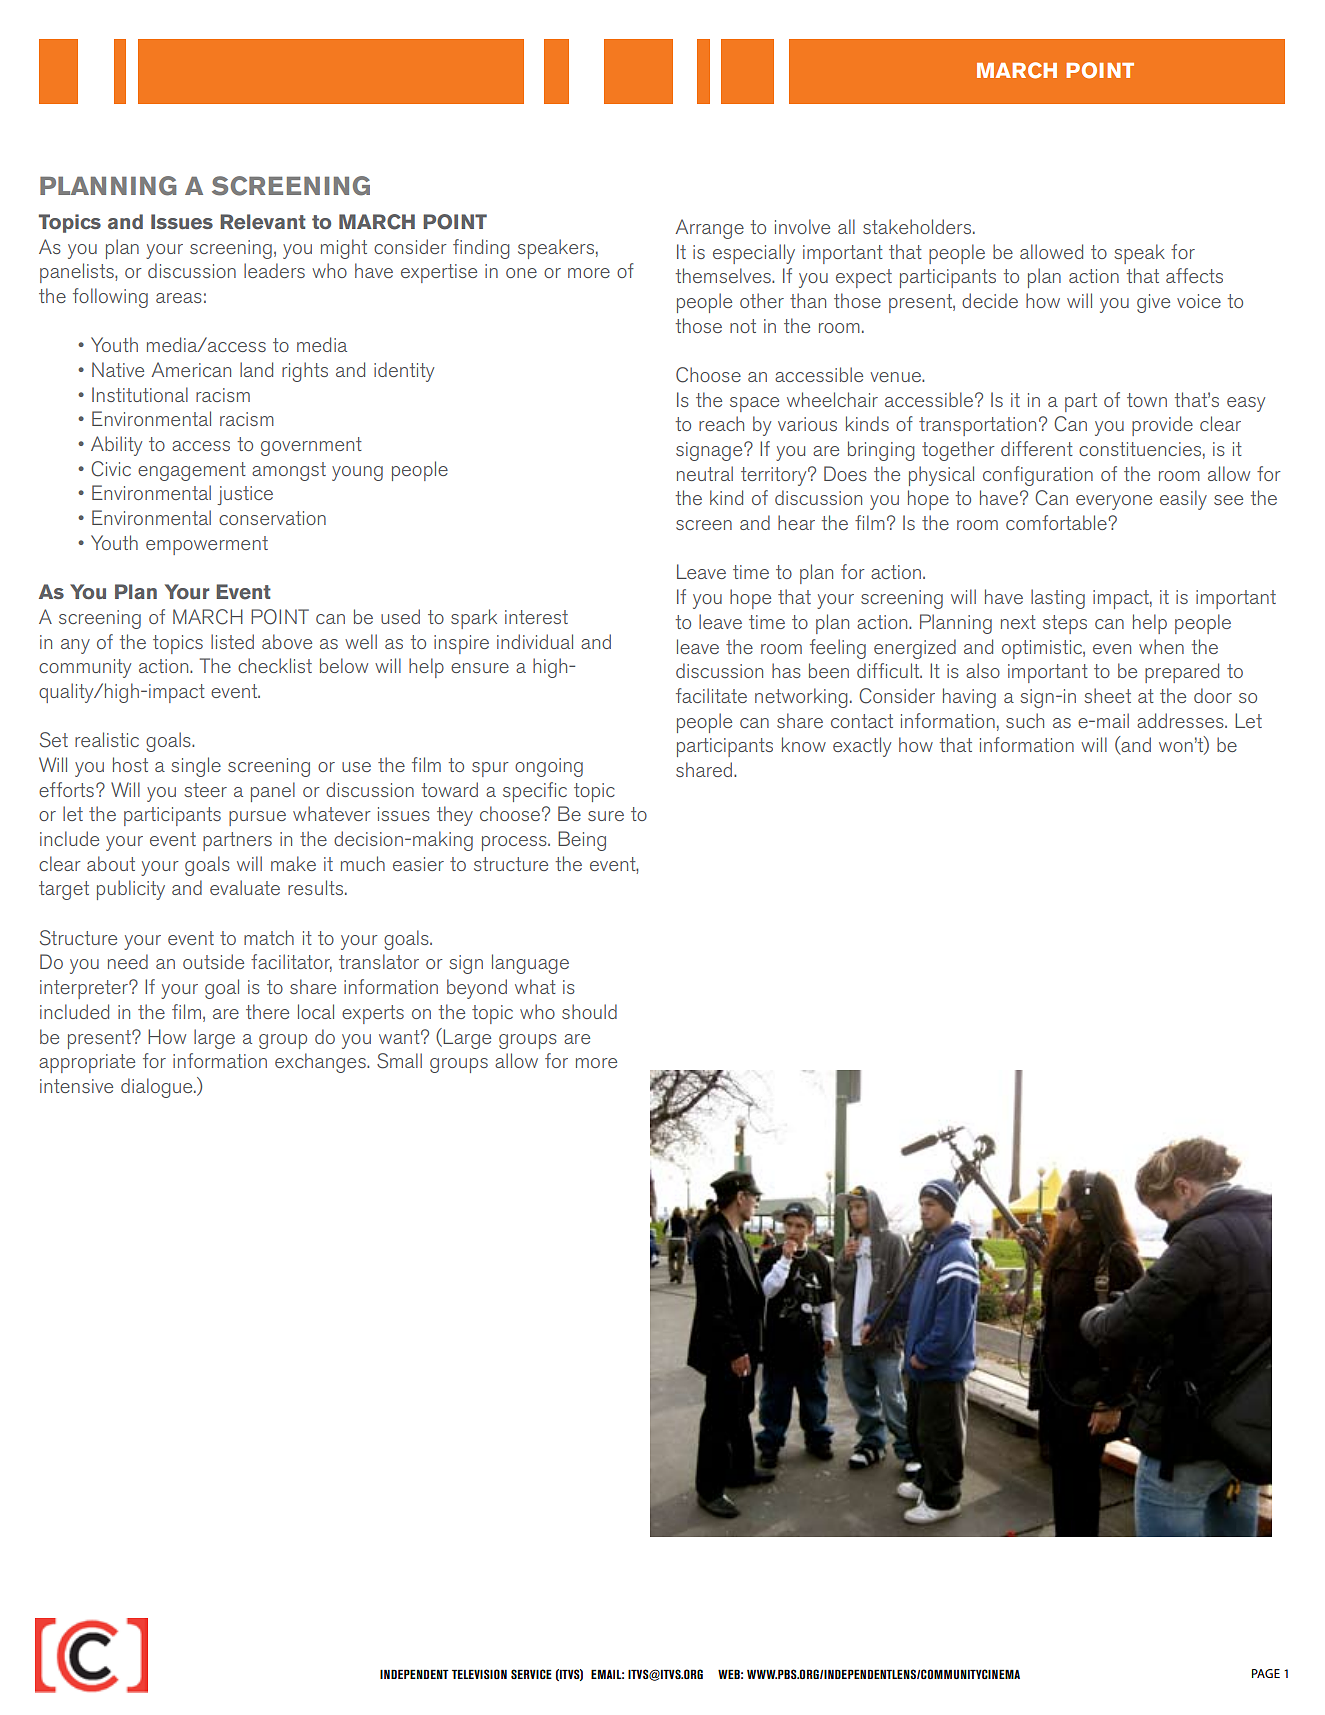 Image resolution: width=1325 pixels, height=1715 pixels. I want to click on dialogue, so click(158, 1088).
